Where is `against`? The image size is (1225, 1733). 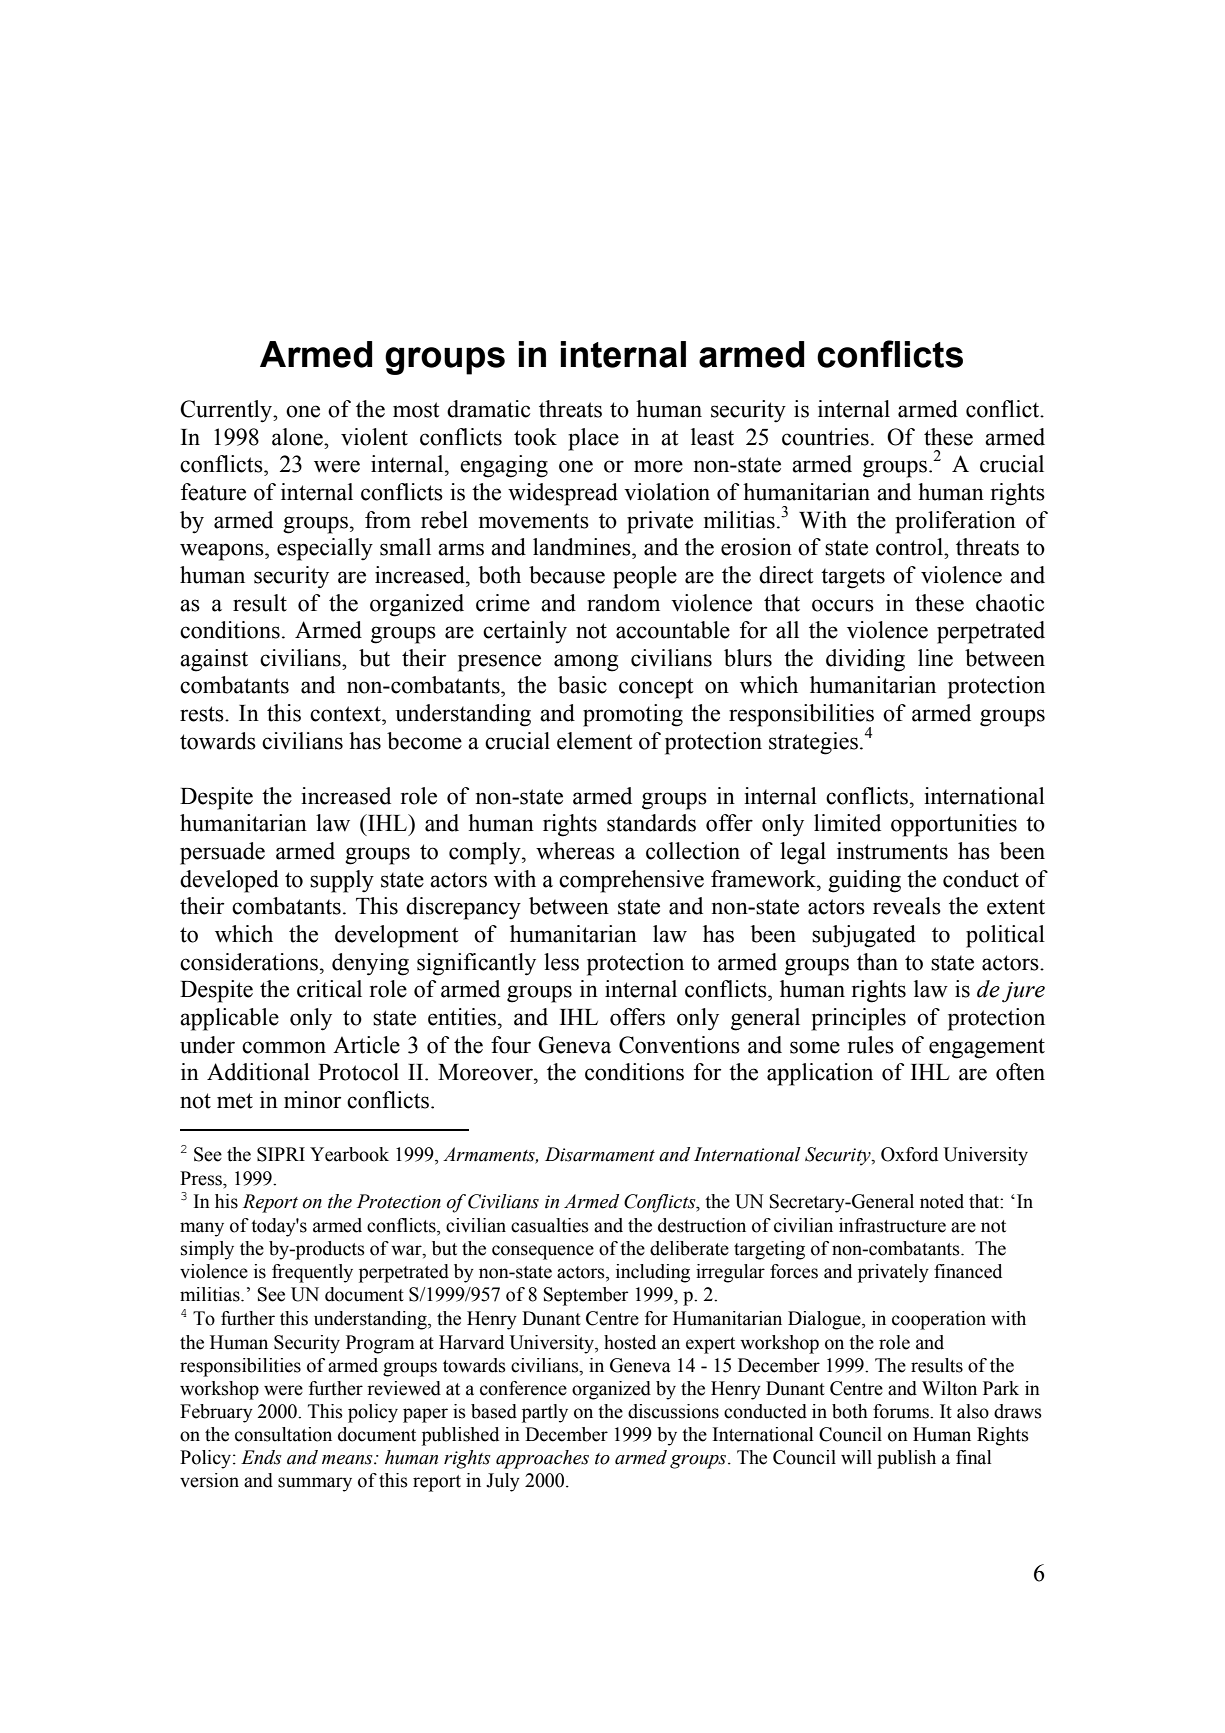
against is located at coordinates (214, 660).
